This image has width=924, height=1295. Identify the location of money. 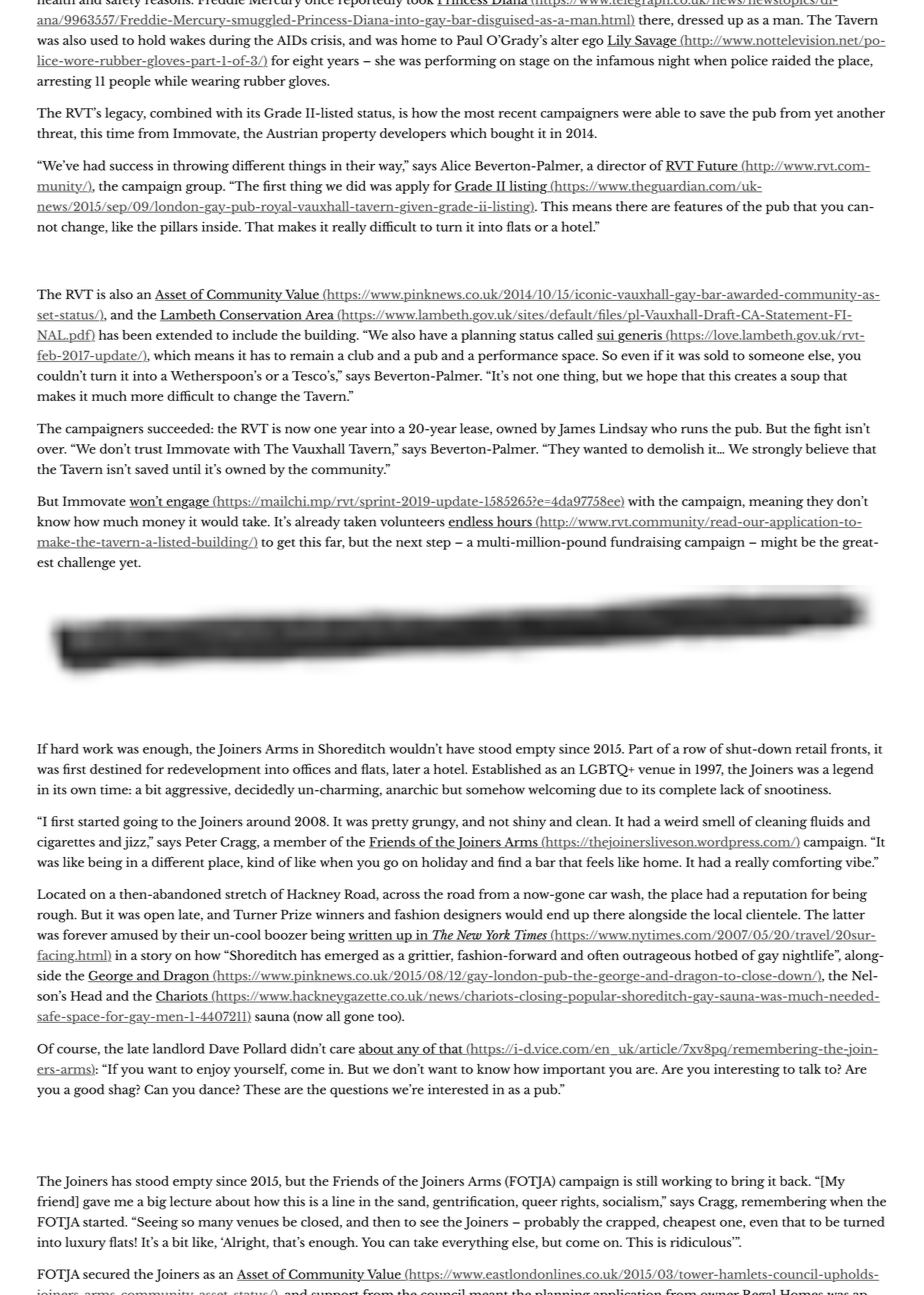
(163, 524).
